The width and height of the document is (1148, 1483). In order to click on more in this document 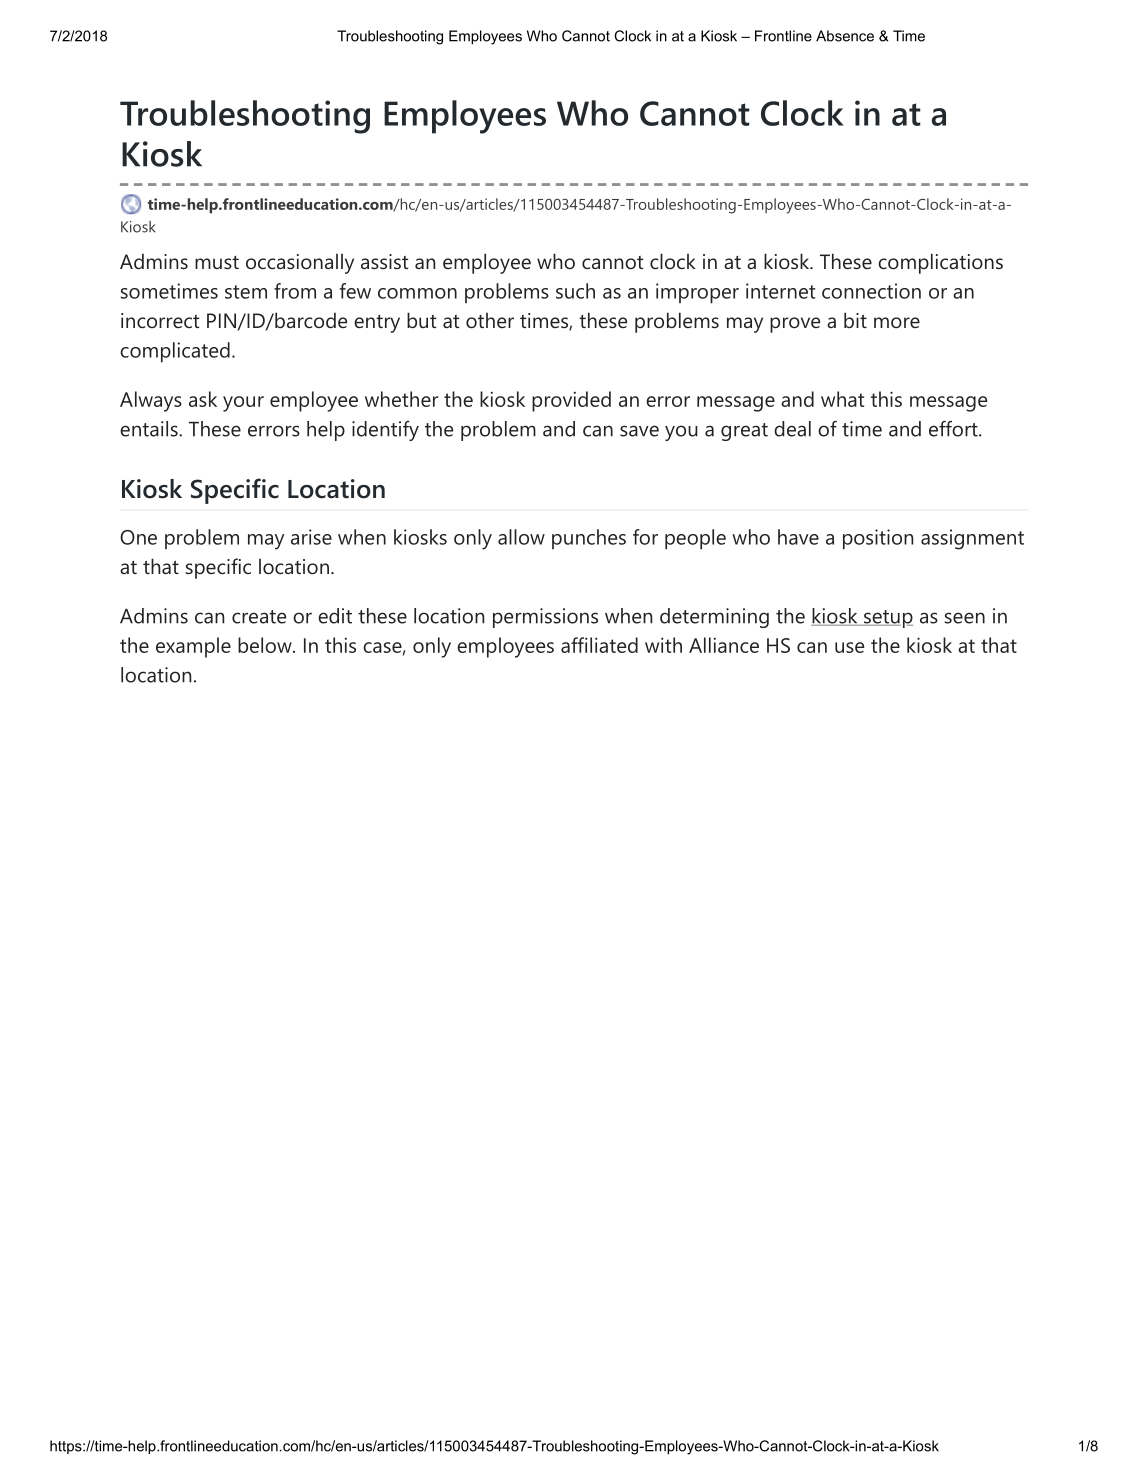, I will do `click(897, 322)`.
